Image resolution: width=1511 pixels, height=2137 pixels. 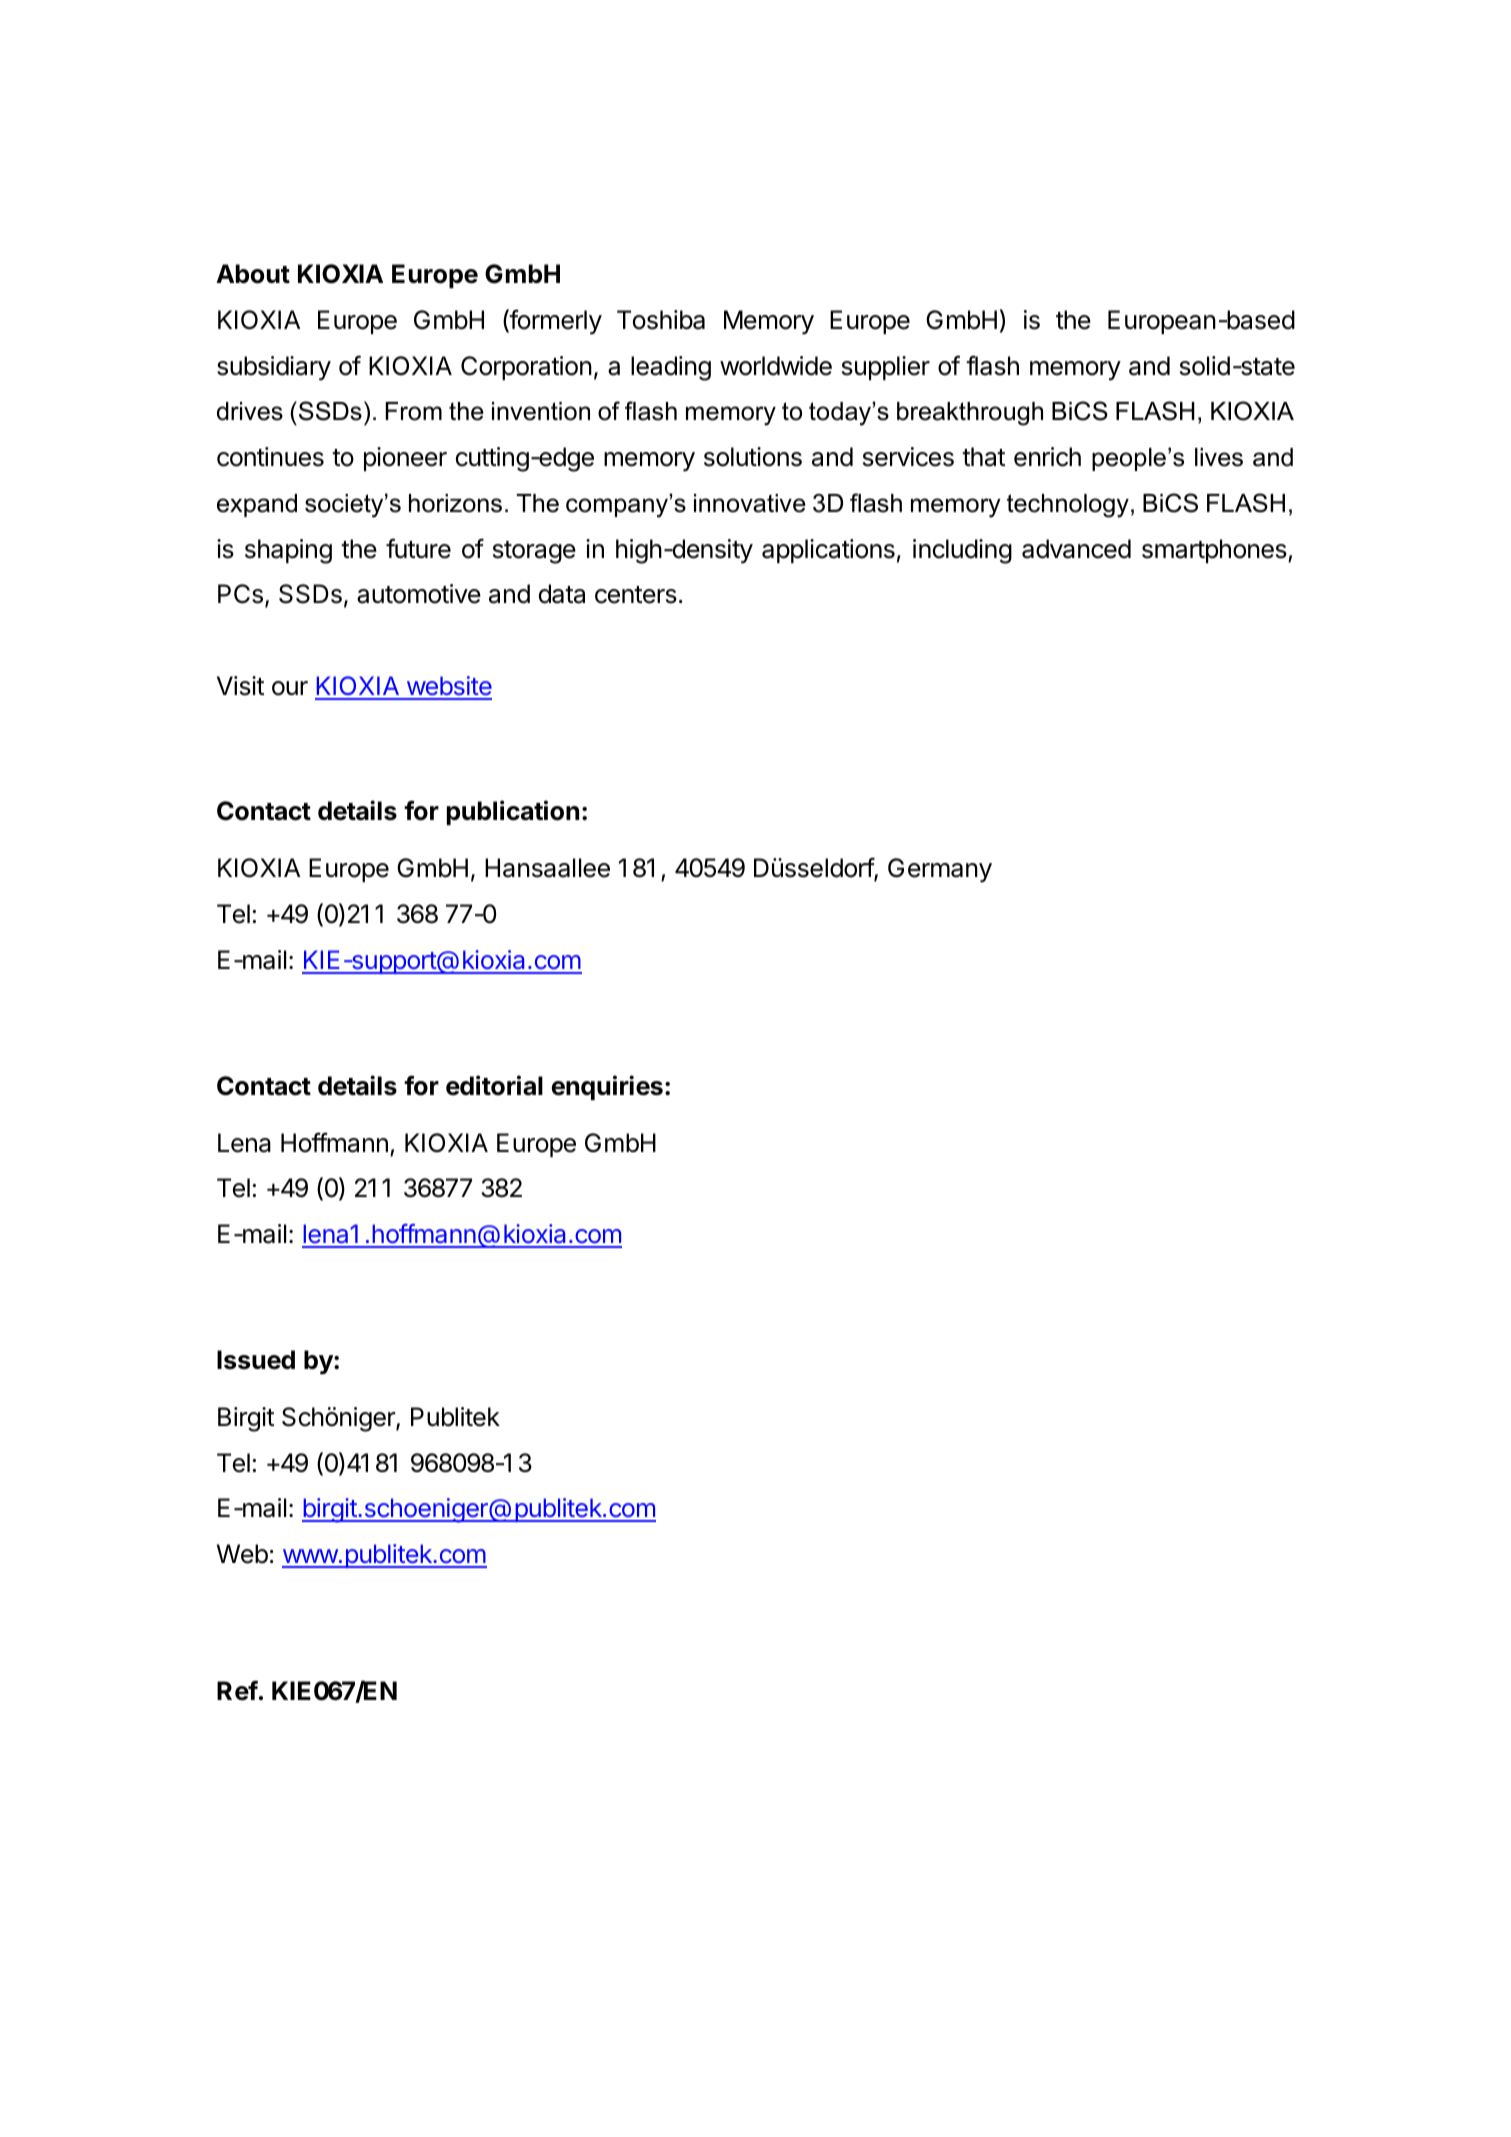 What do you see at coordinates (419, 594) in the page?
I see `automotive` at bounding box center [419, 594].
